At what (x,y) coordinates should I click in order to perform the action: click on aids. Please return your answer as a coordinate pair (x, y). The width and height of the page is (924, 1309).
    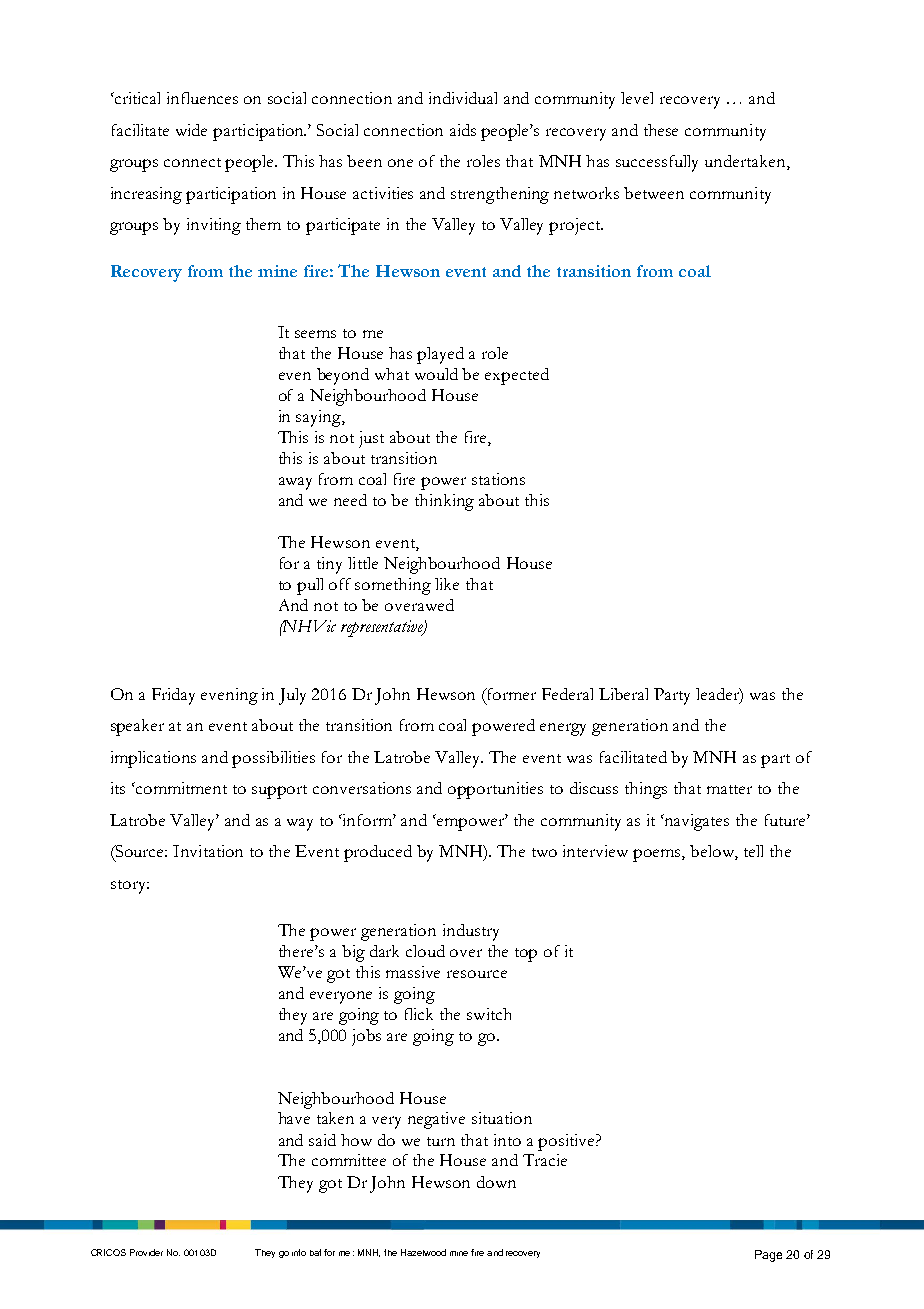
    Looking at the image, I should click on (463, 130).
